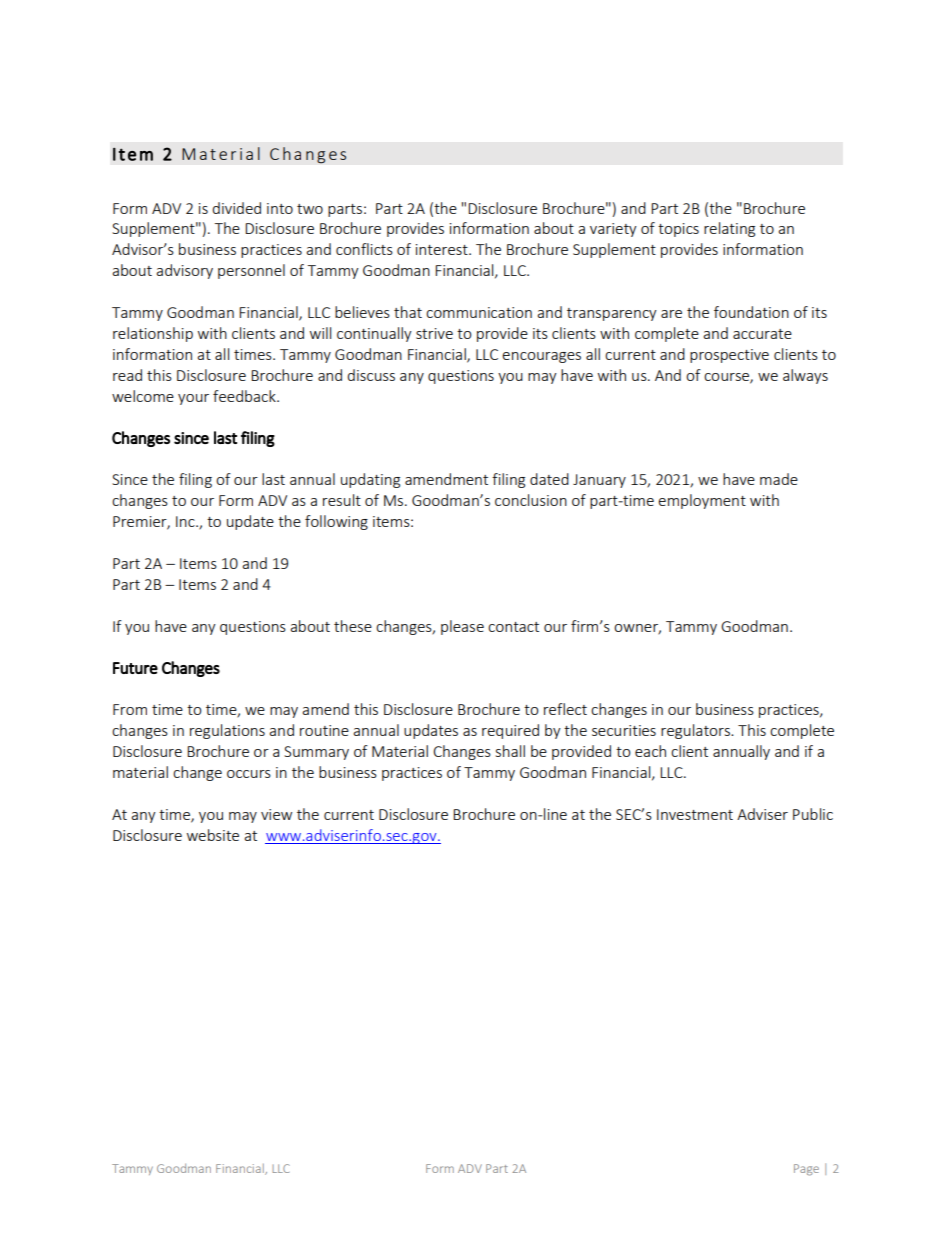  What do you see at coordinates (813, 814) in the screenshot?
I see `Public` at bounding box center [813, 814].
